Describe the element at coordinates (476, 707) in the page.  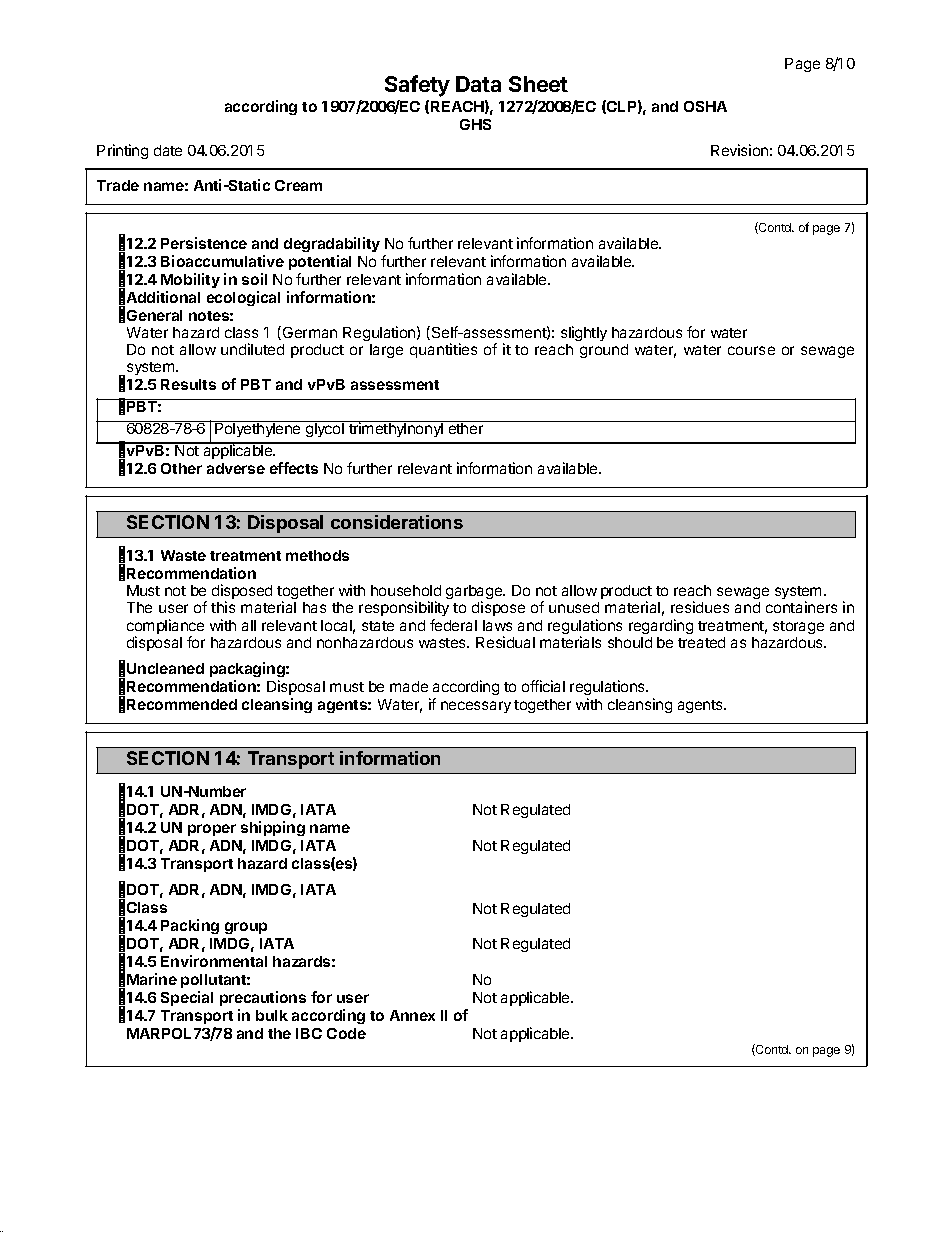
I see `necessary` at that location.
